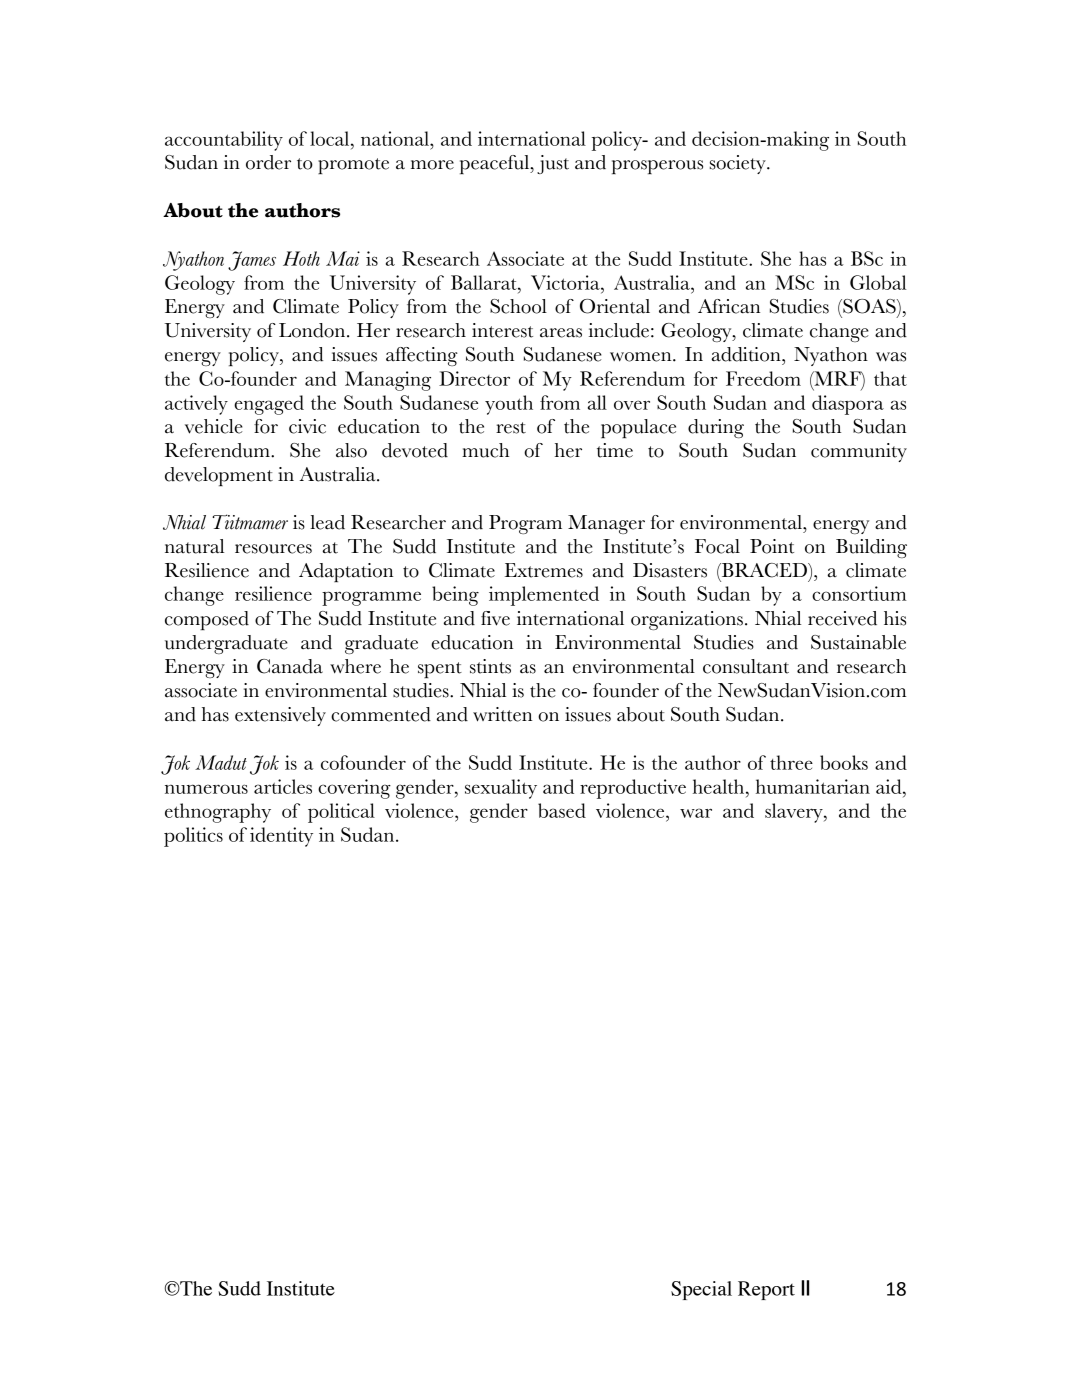 The image size is (1070, 1385). What do you see at coordinates (813, 786) in the image?
I see `humanitarian` at bounding box center [813, 786].
